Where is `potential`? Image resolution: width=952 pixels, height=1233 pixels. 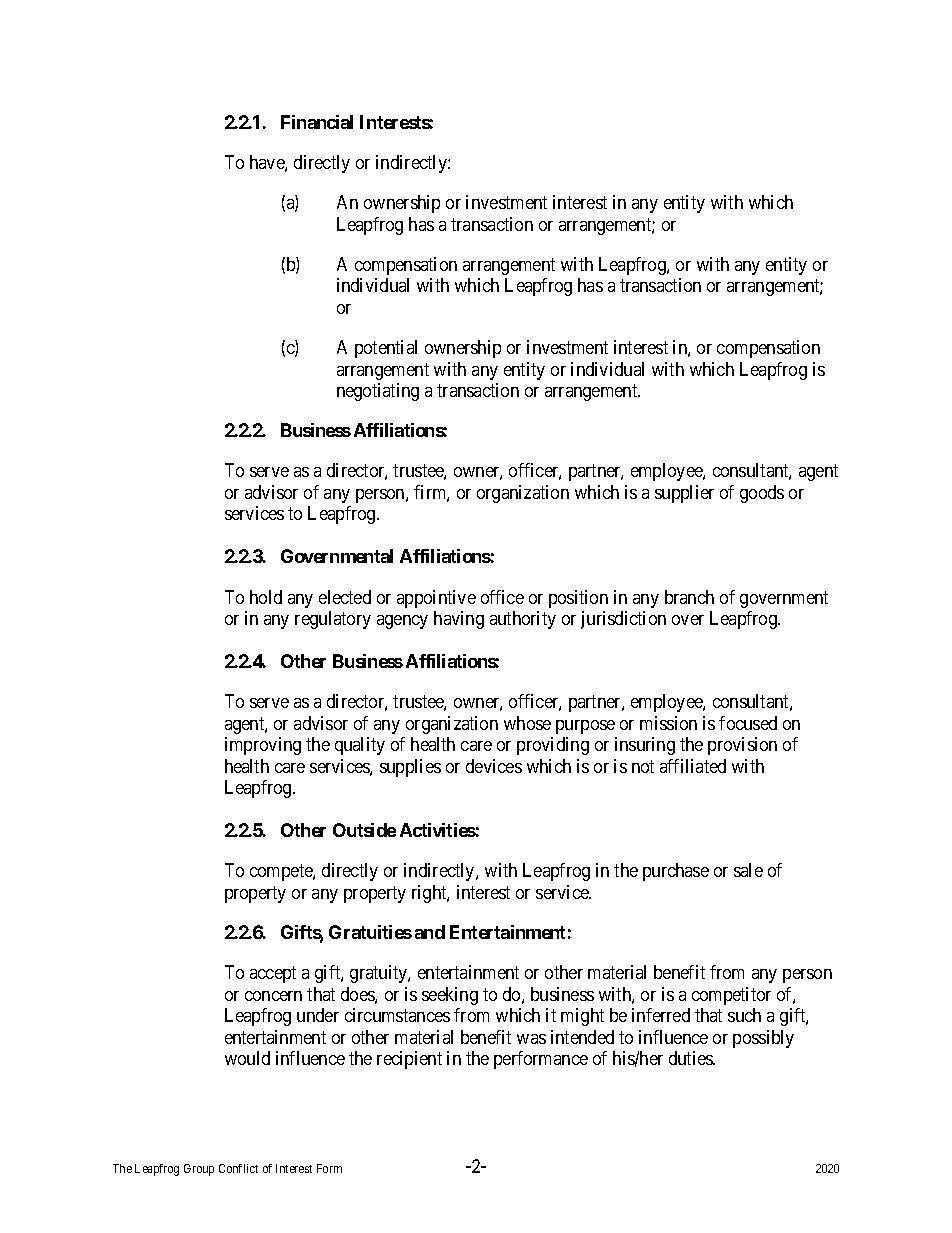 potential is located at coordinates (386, 349).
